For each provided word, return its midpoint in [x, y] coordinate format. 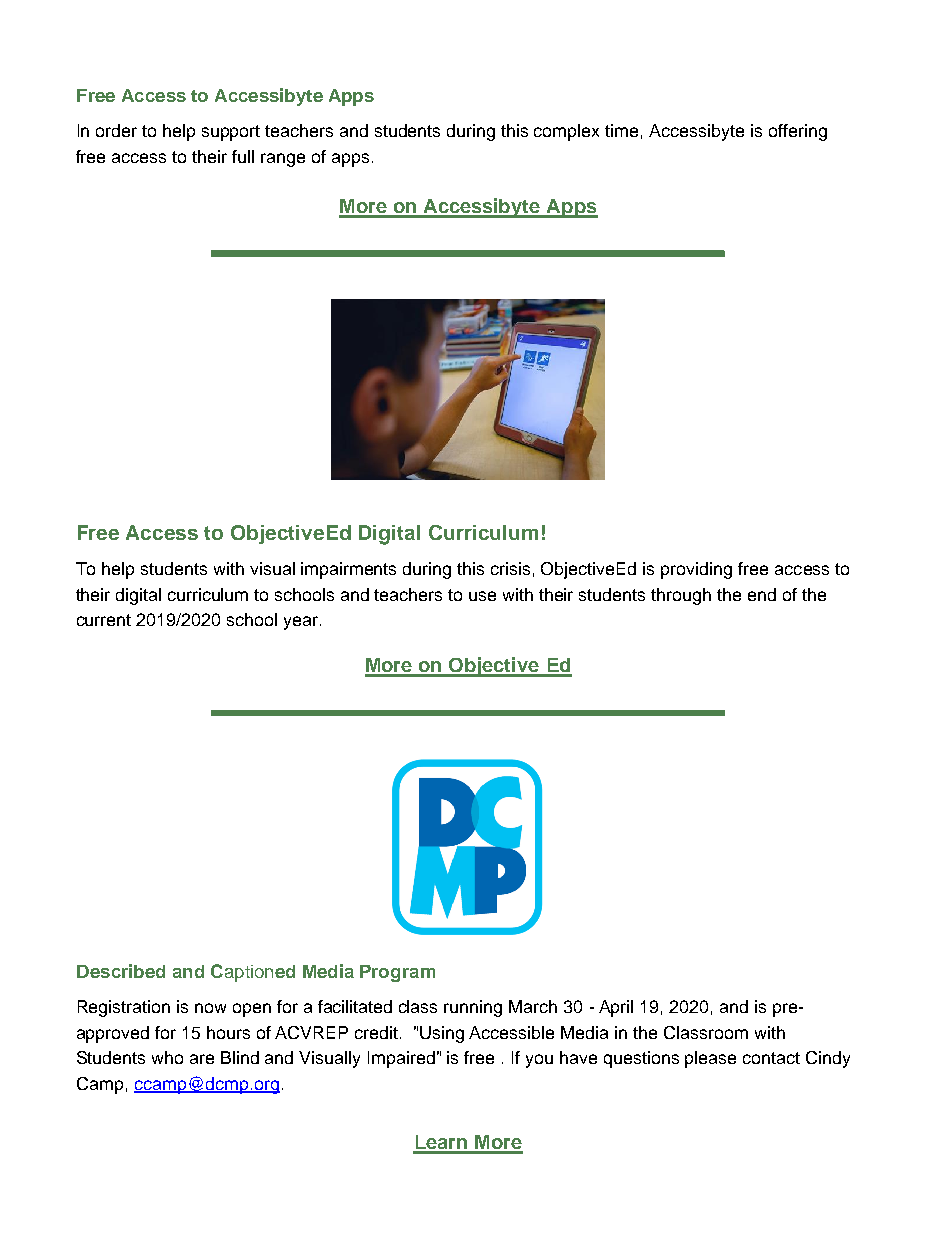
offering [798, 132]
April [616, 1008]
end [762, 594]
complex [566, 132]
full [243, 156]
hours [228, 1032]
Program [397, 973]
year [301, 623]
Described [121, 971]
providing [696, 570]
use [482, 596]
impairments [348, 570]
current [104, 620]
